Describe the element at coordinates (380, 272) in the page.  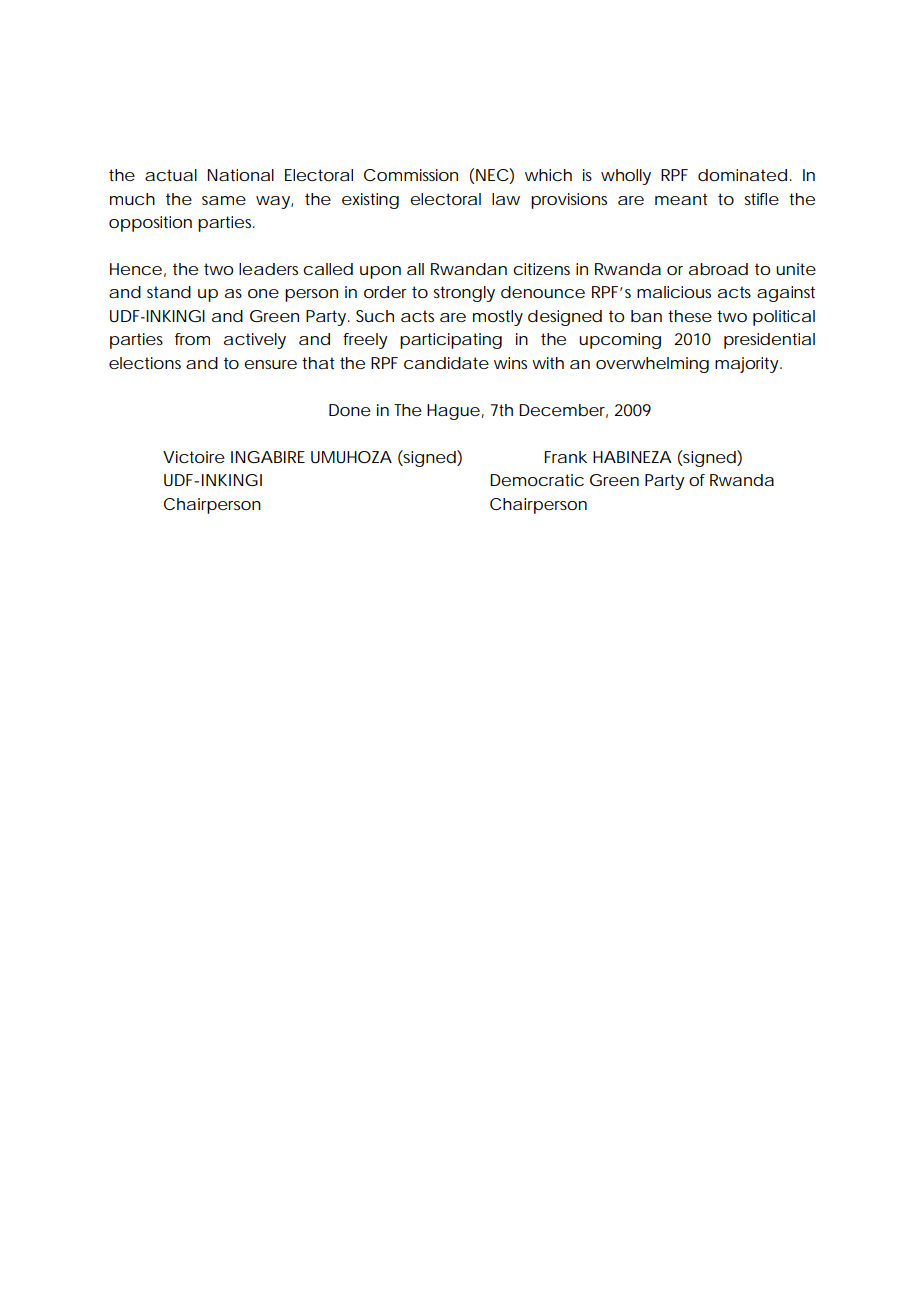
I see `upon` at that location.
